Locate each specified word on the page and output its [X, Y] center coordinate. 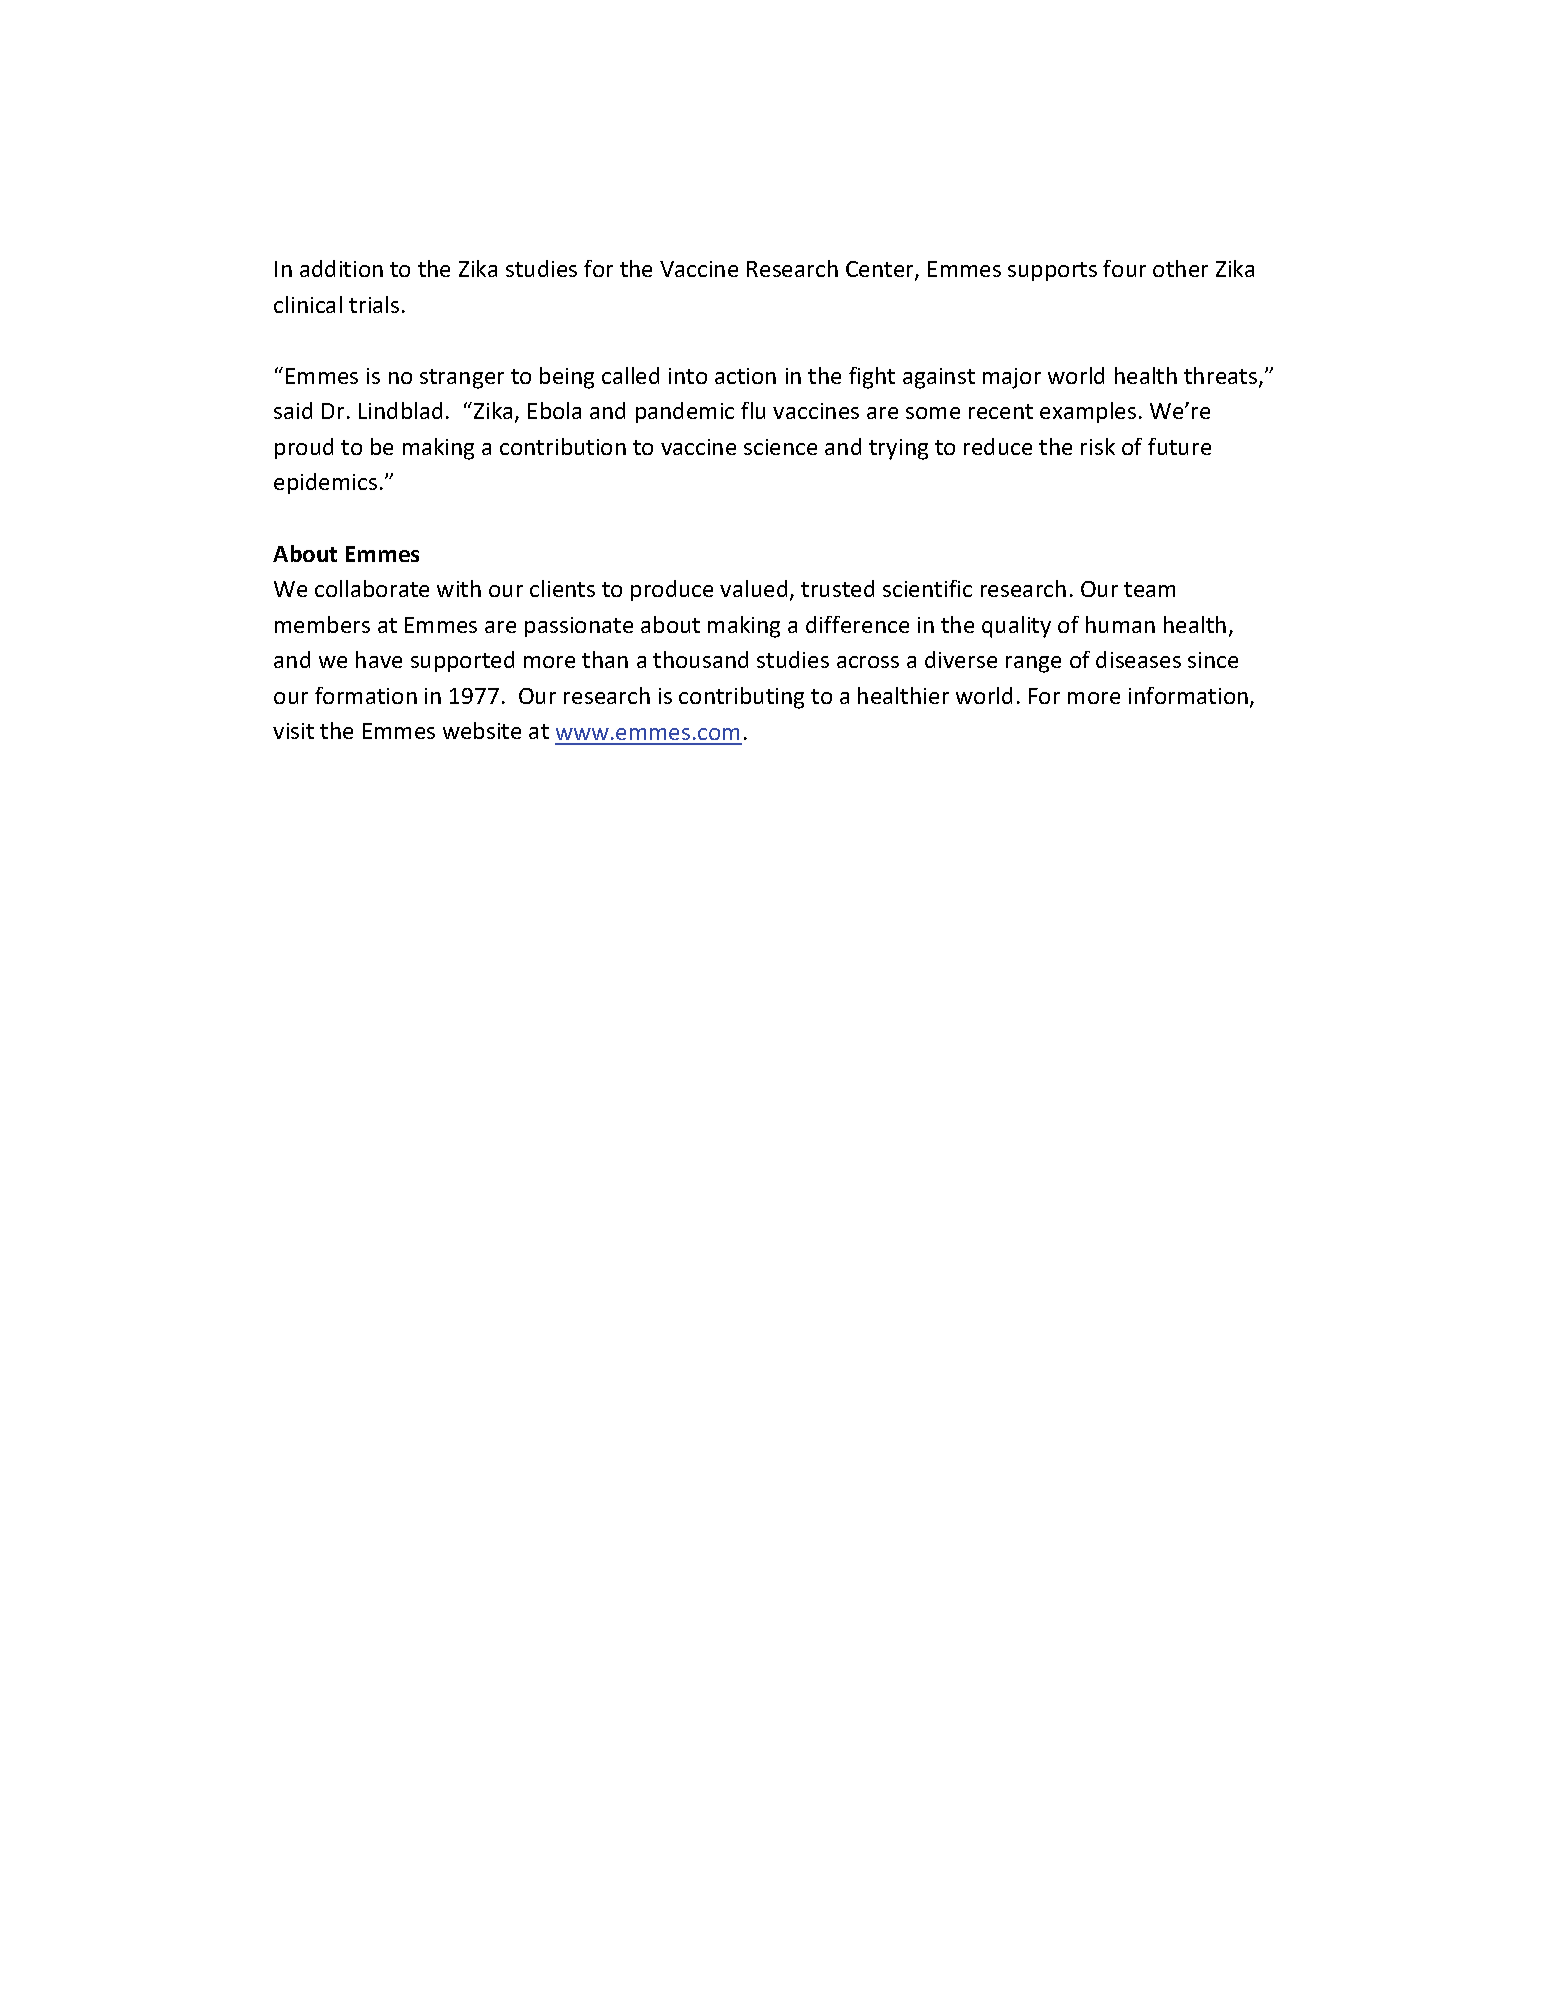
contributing [741, 698]
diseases [1138, 659]
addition [341, 268]
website [482, 730]
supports [1052, 271]
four [1124, 268]
